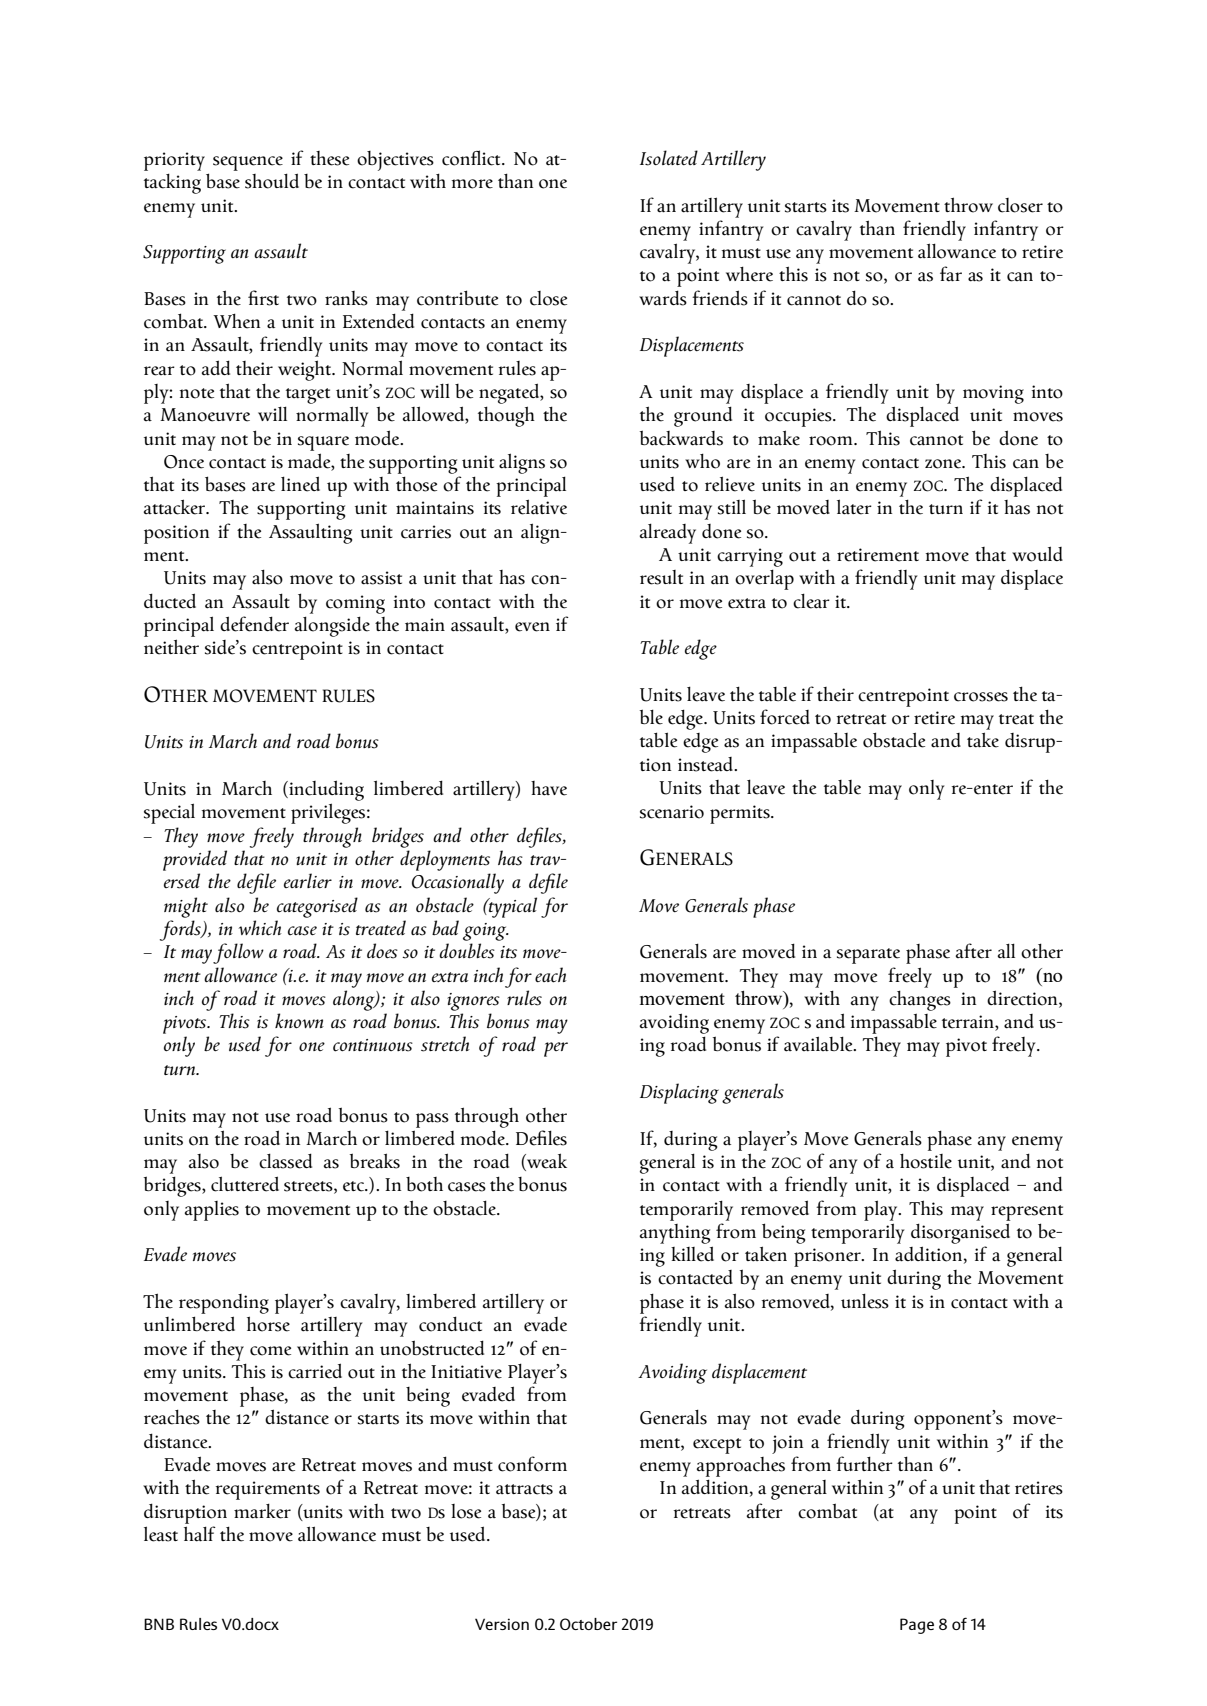  What do you see at coordinates (300, 484) in the image?
I see `lined` at bounding box center [300, 484].
